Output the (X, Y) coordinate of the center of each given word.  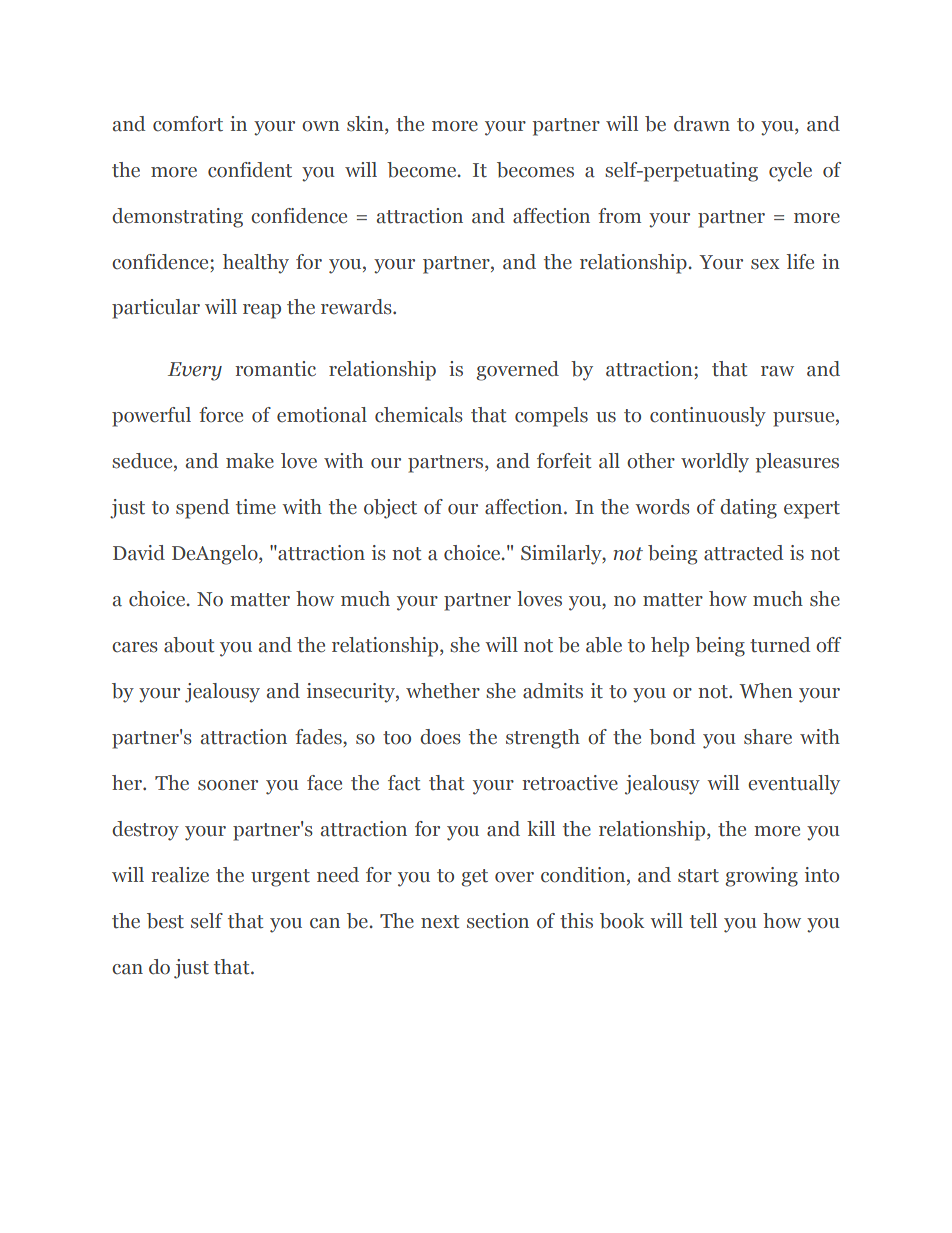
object (390, 509)
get (475, 878)
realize (180, 875)
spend (202, 509)
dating (748, 509)
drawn (702, 124)
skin (366, 124)
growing (762, 877)
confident (250, 170)
